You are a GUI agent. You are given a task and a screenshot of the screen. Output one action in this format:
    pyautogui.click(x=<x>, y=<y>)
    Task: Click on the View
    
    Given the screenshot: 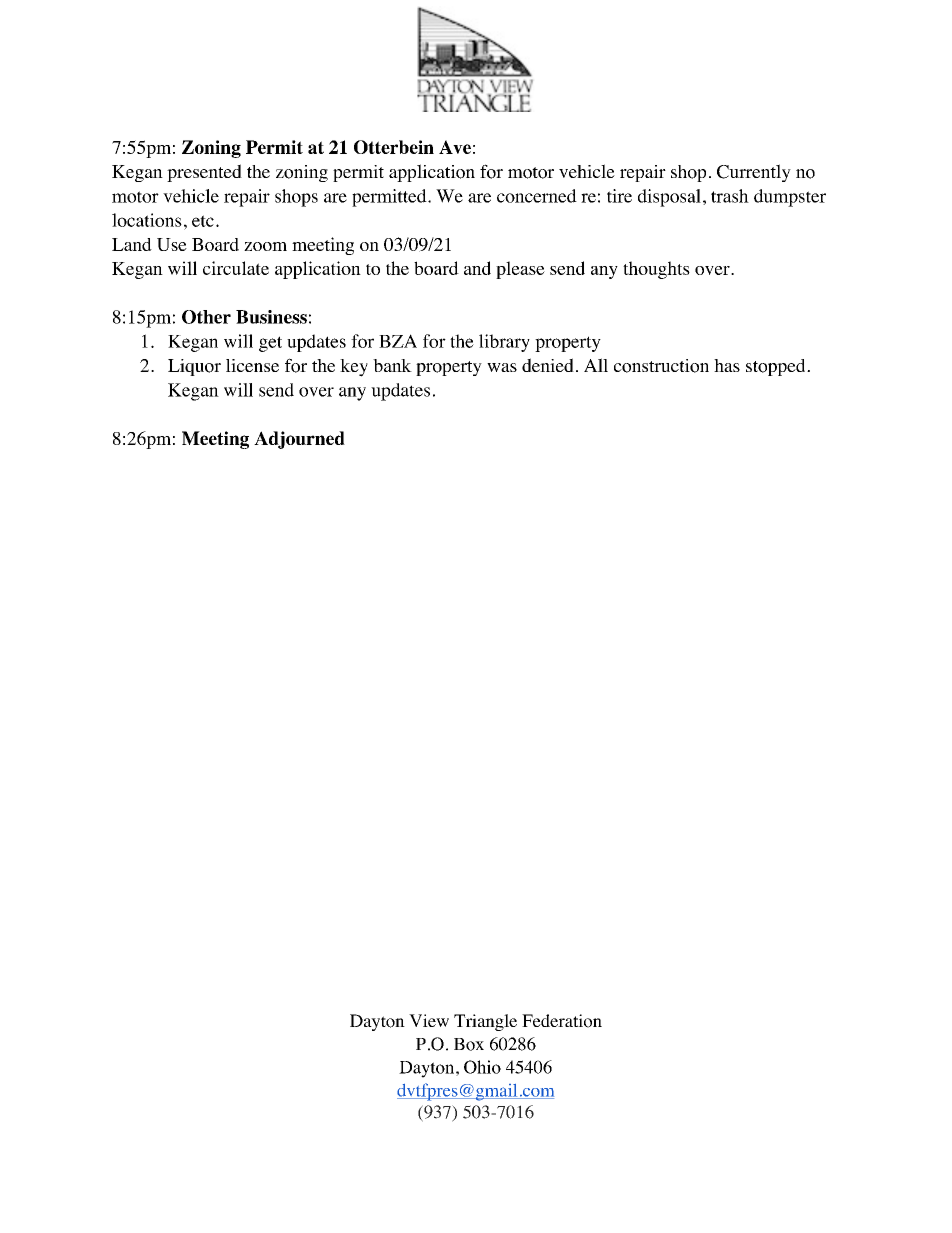 What is the action you would take?
    pyautogui.click(x=429, y=1020)
